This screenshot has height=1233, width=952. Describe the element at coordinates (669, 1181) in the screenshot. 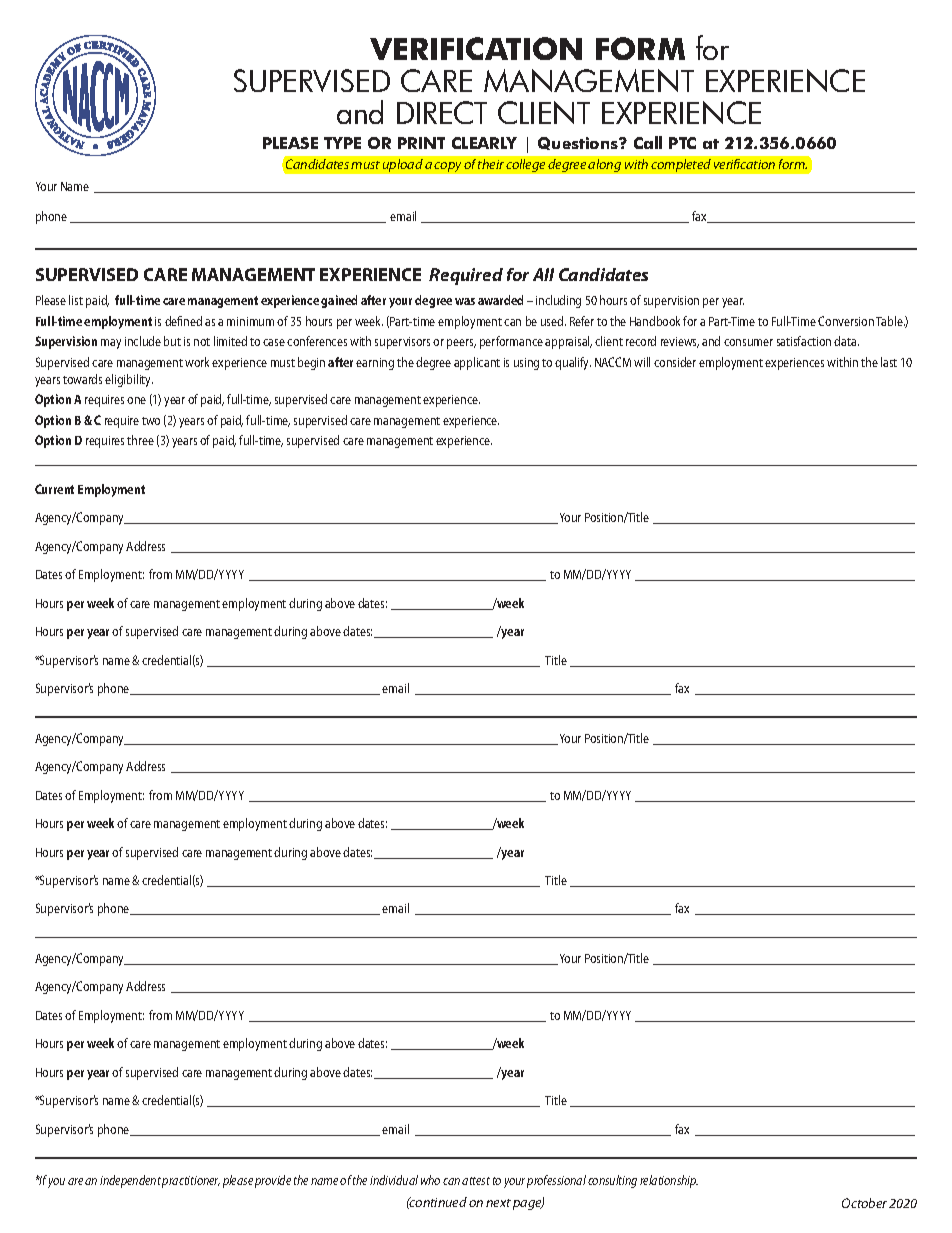

I see `relationship` at that location.
